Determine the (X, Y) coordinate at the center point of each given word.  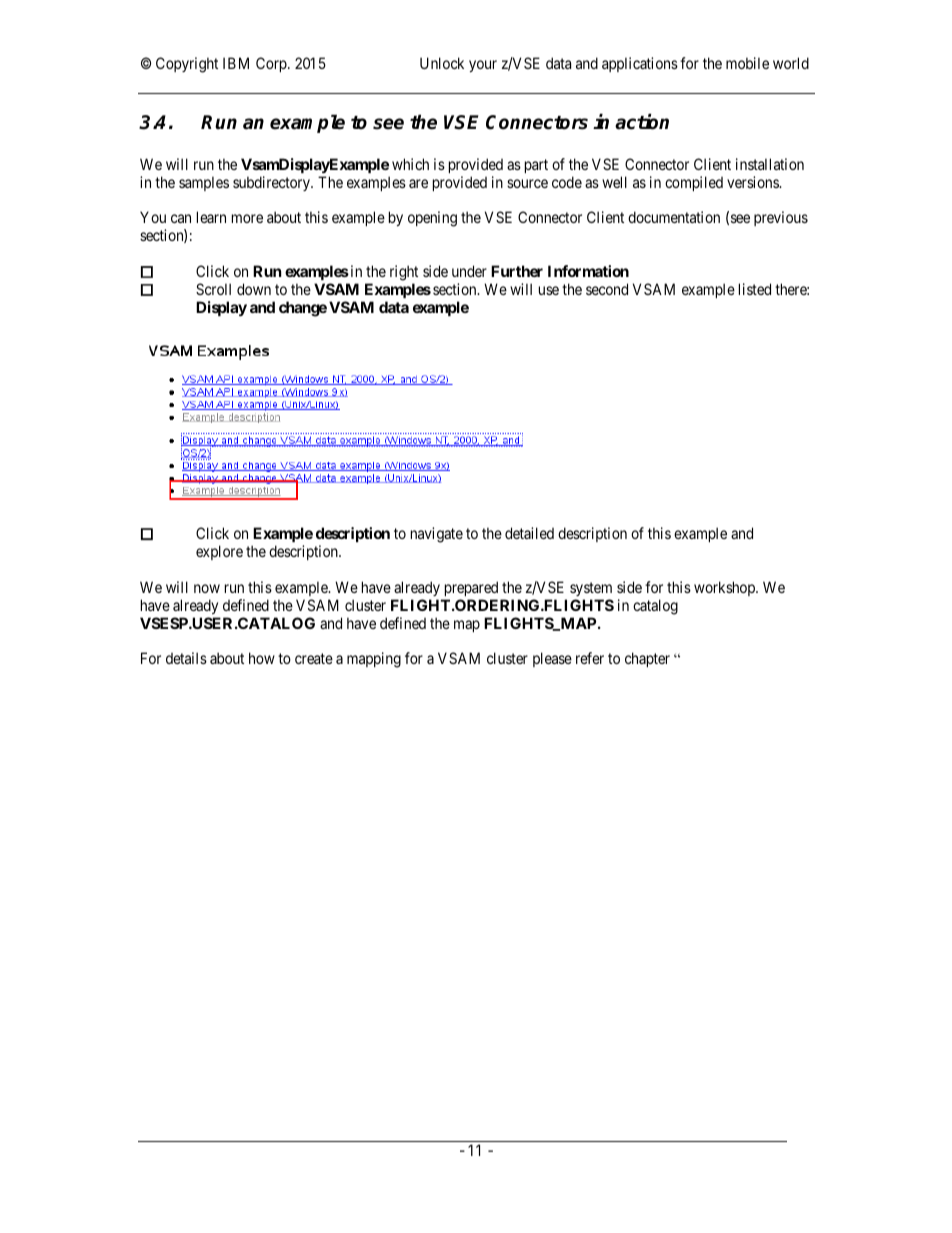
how (262, 658)
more (247, 218)
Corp (272, 64)
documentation (674, 217)
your (483, 66)
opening (432, 219)
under (469, 271)
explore (219, 552)
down (254, 289)
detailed (529, 533)
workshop (725, 588)
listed (755, 289)
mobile (747, 63)
